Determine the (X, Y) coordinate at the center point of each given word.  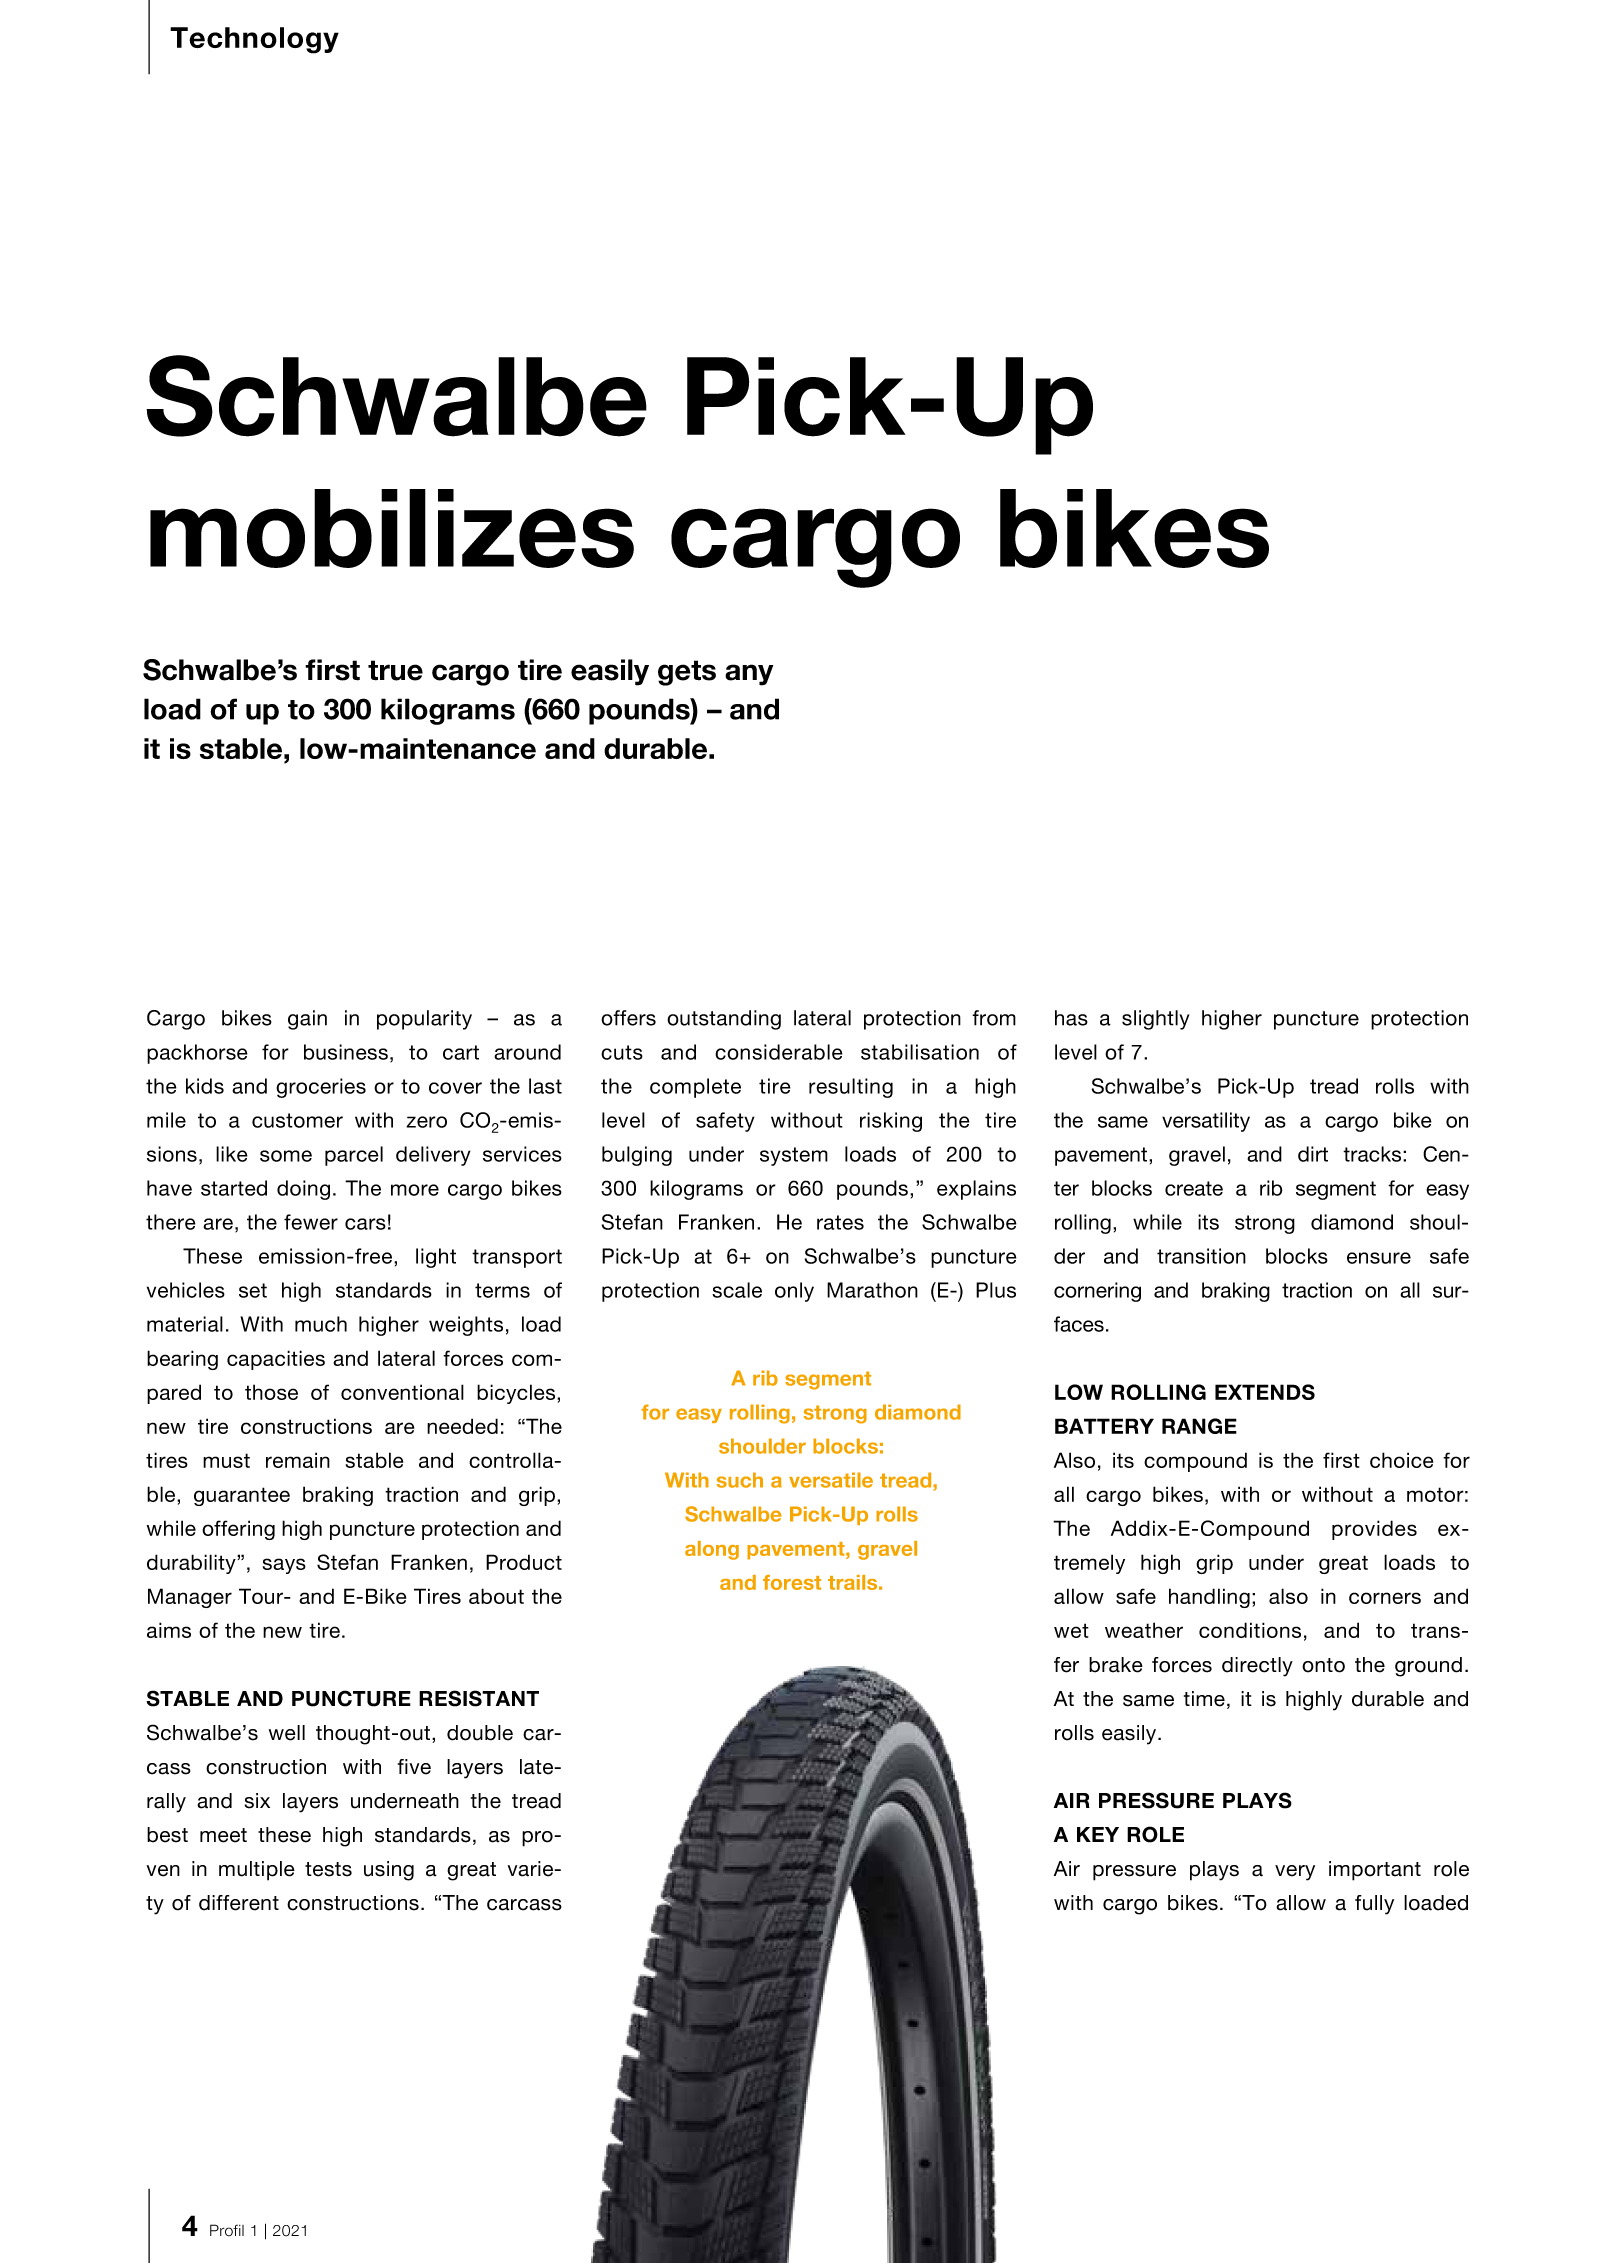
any (749, 675)
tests (328, 1869)
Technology (254, 40)
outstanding (724, 1020)
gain (307, 1020)
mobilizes (392, 528)
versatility (1206, 1122)
